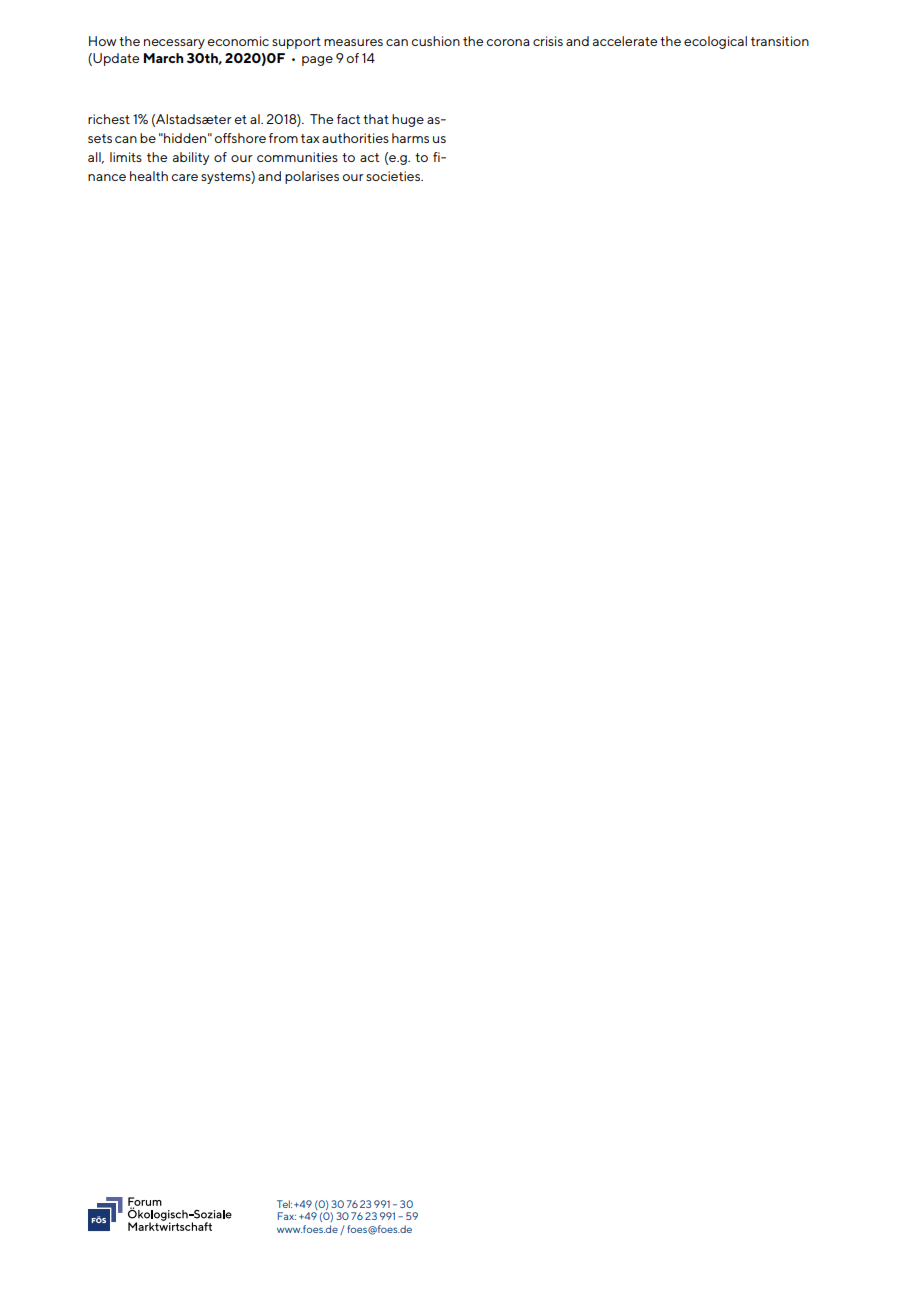  I want to click on March, so click(163, 58).
